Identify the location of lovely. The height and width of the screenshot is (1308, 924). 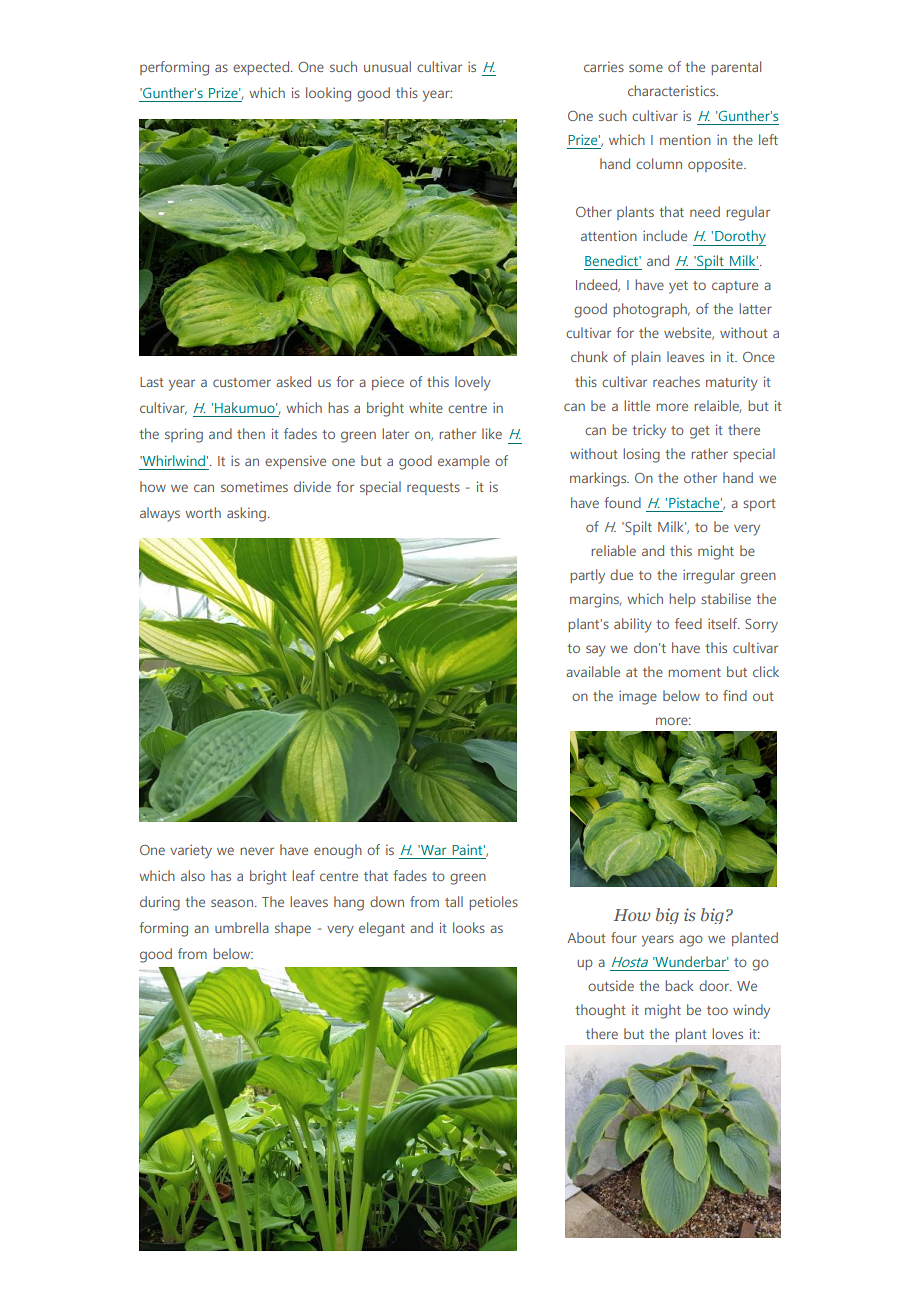
(473, 383).
